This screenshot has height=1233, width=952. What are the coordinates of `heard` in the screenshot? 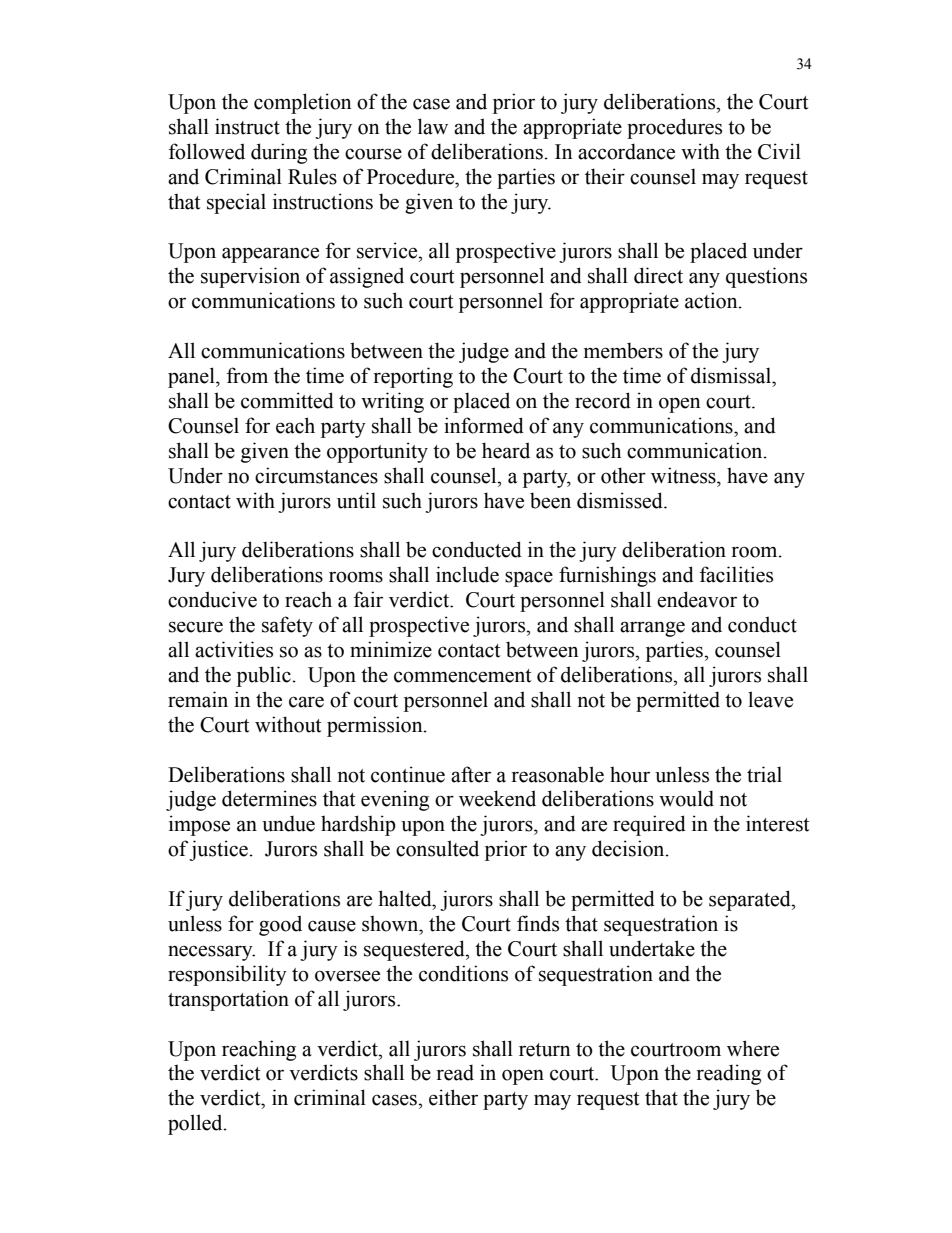 It's located at (506, 450).
